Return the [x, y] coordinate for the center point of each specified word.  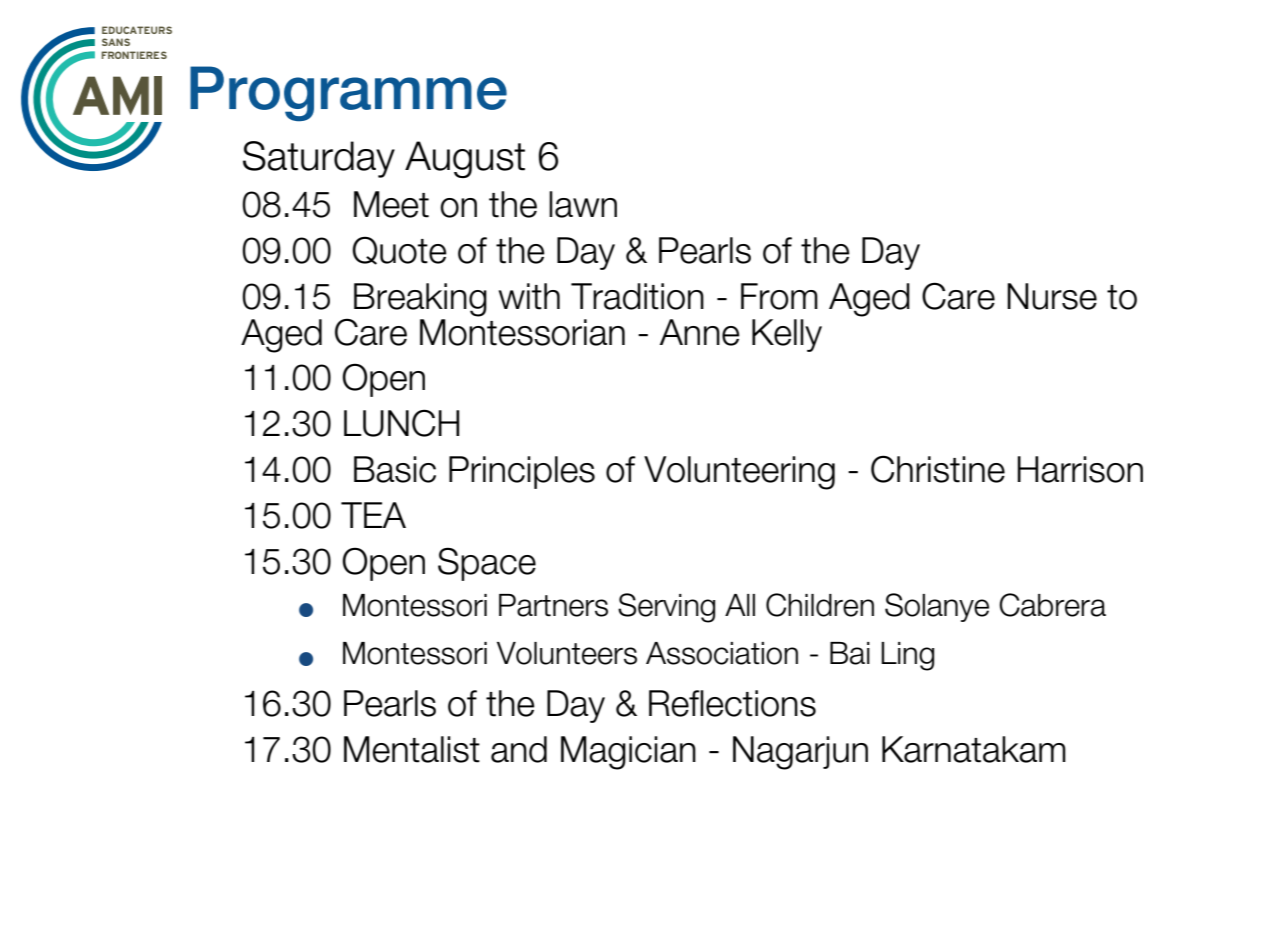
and [519, 749]
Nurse [1052, 296]
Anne [700, 332]
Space [487, 564]
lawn [583, 204]
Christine [938, 469]
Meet [391, 204]
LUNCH [401, 423]
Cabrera [1052, 605]
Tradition [637, 296]
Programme [348, 93]
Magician [628, 753]
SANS [116, 42]
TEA [373, 515]
